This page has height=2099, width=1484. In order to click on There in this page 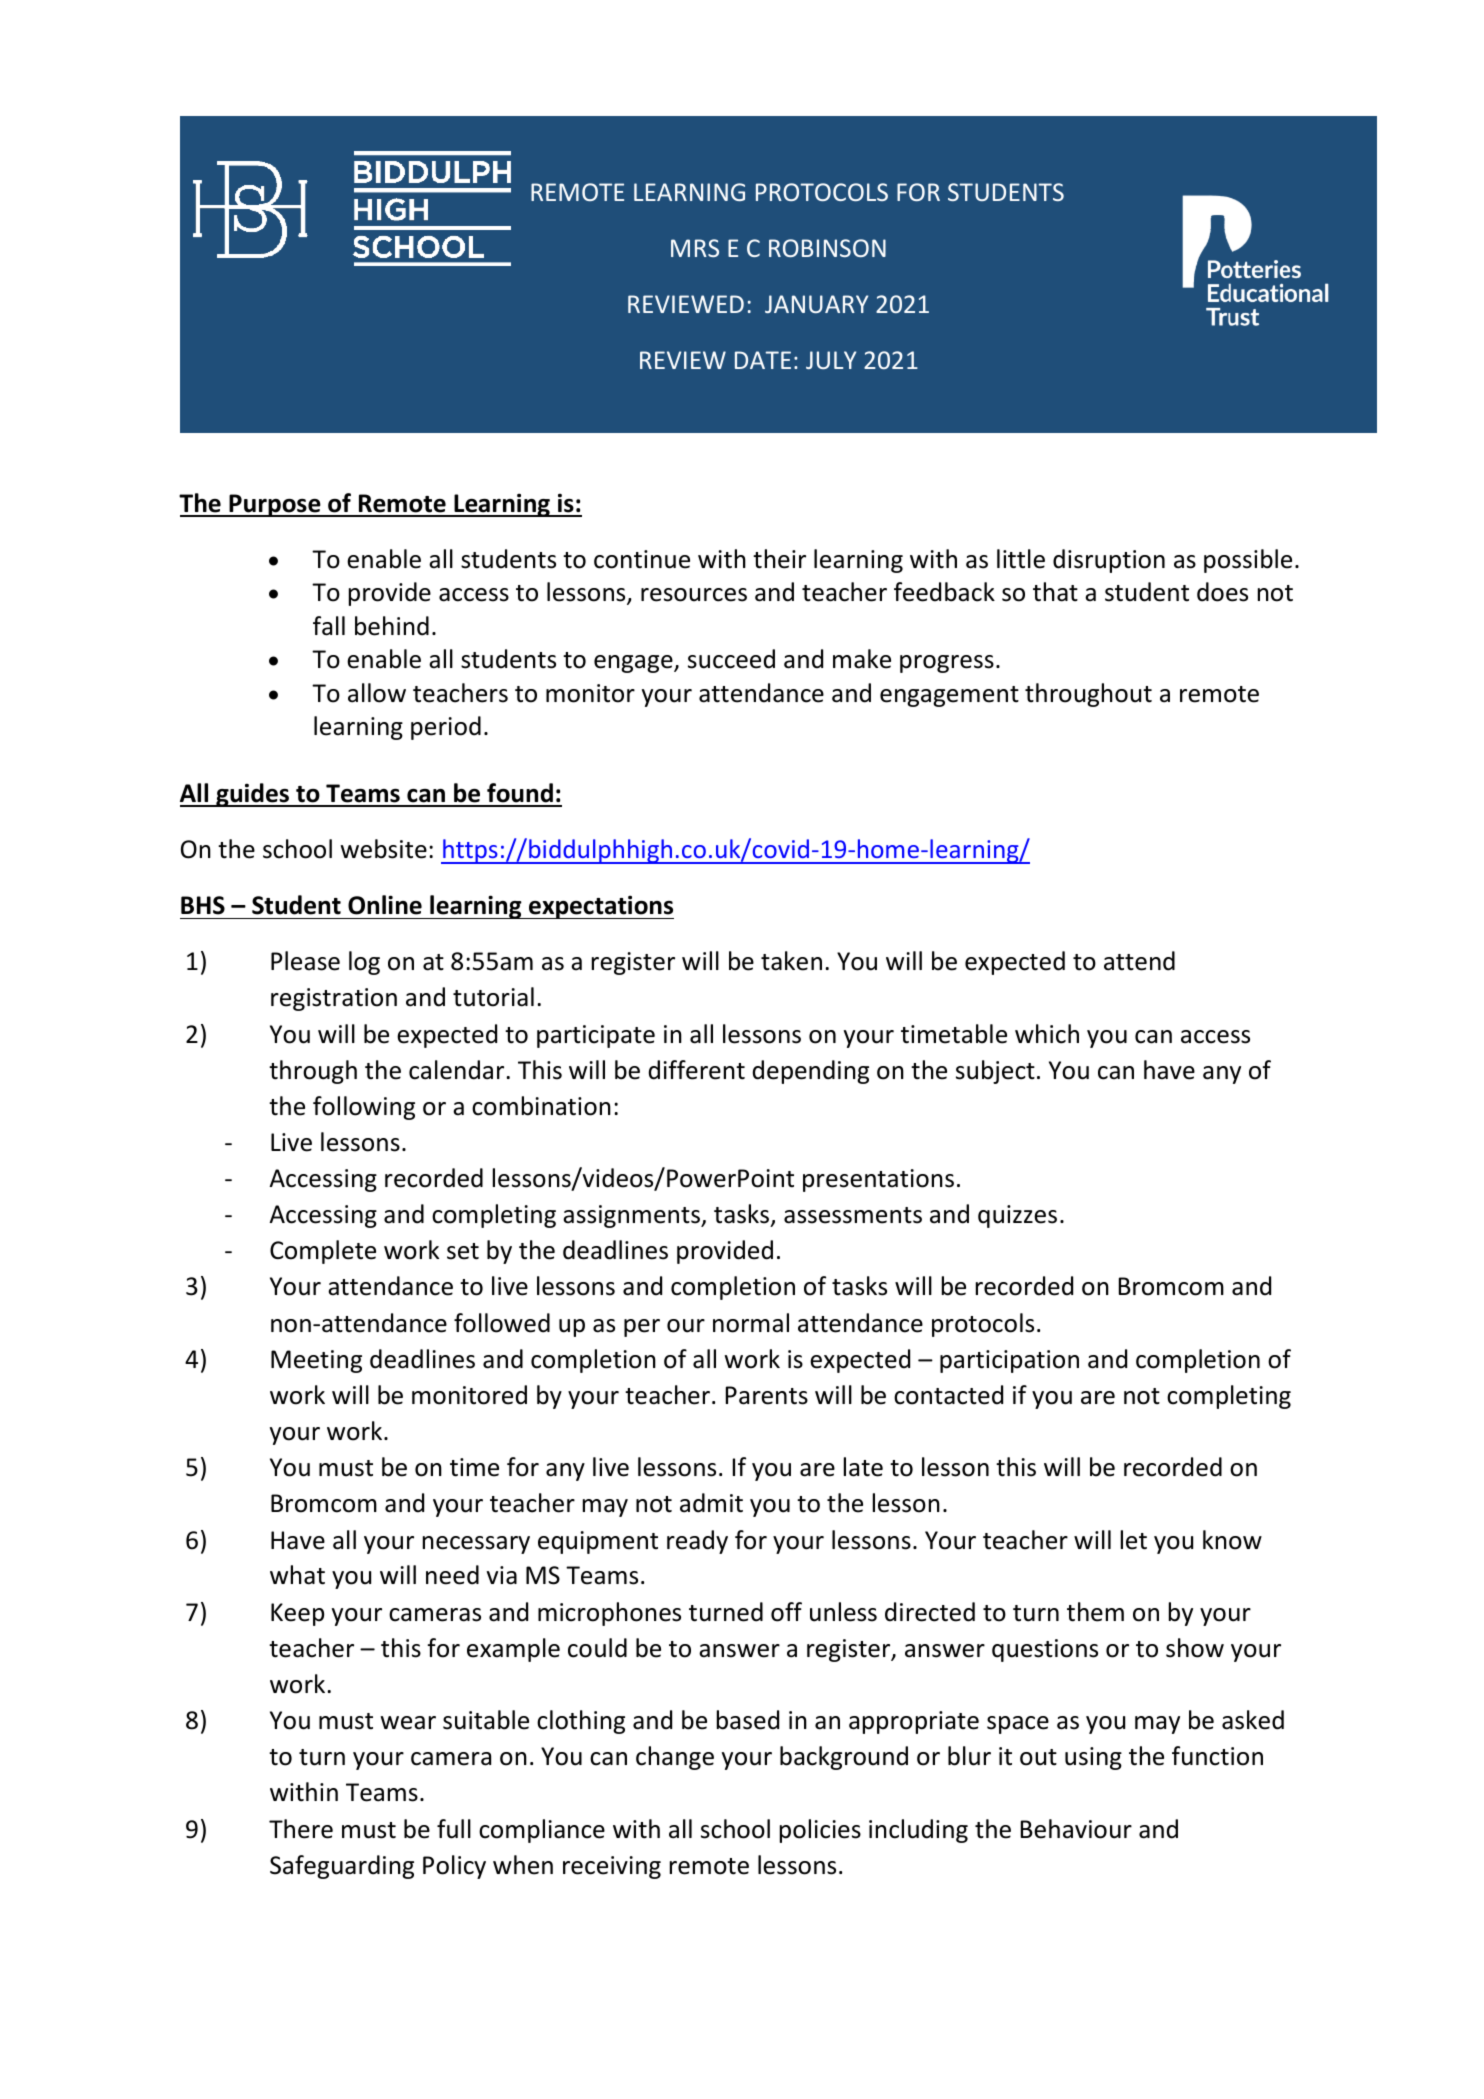, I will do `click(301, 1829)`.
